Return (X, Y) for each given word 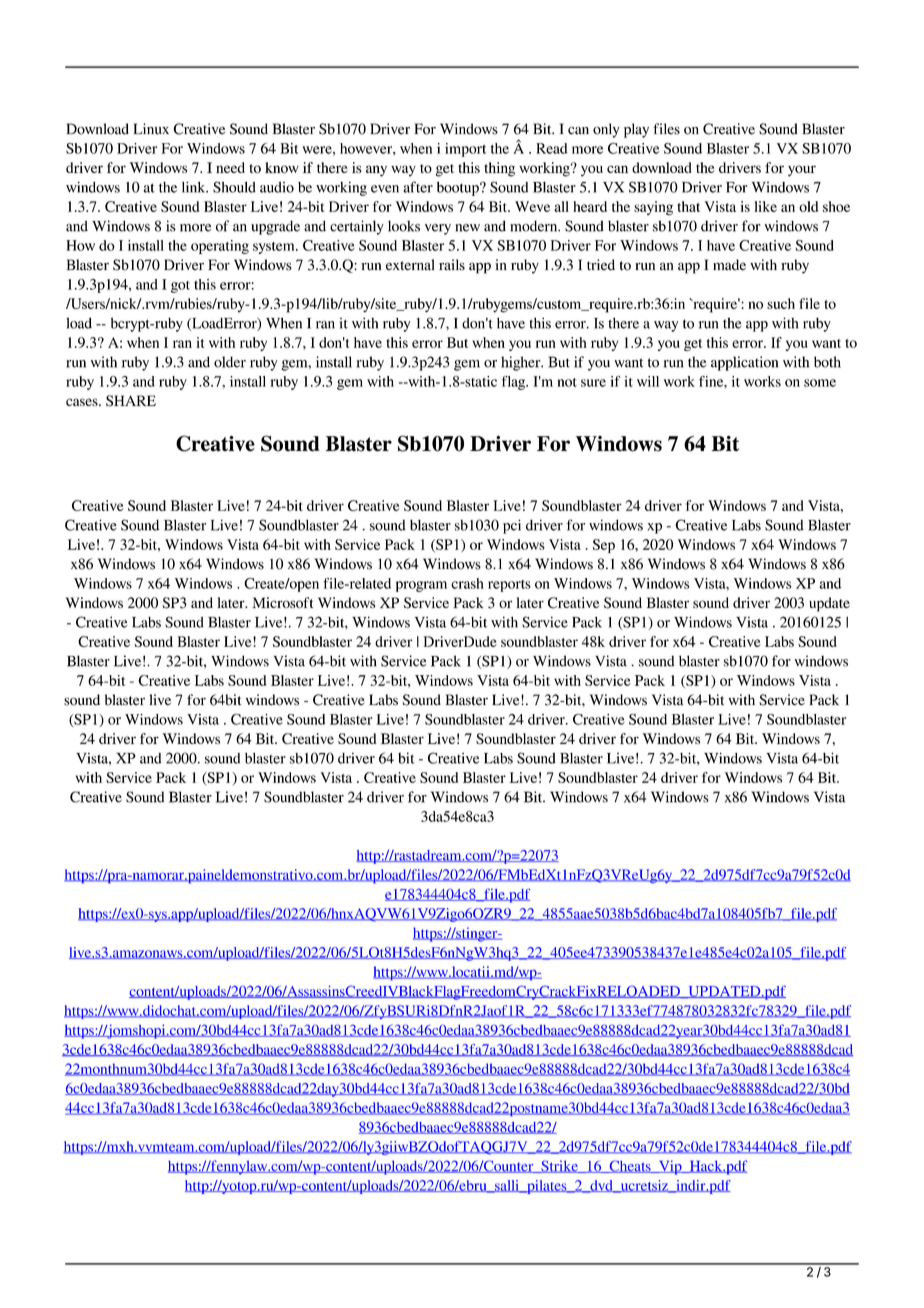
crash (467, 583)
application (745, 363)
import (465, 150)
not (567, 382)
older (230, 362)
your (802, 171)
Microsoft (282, 602)
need (230, 167)
